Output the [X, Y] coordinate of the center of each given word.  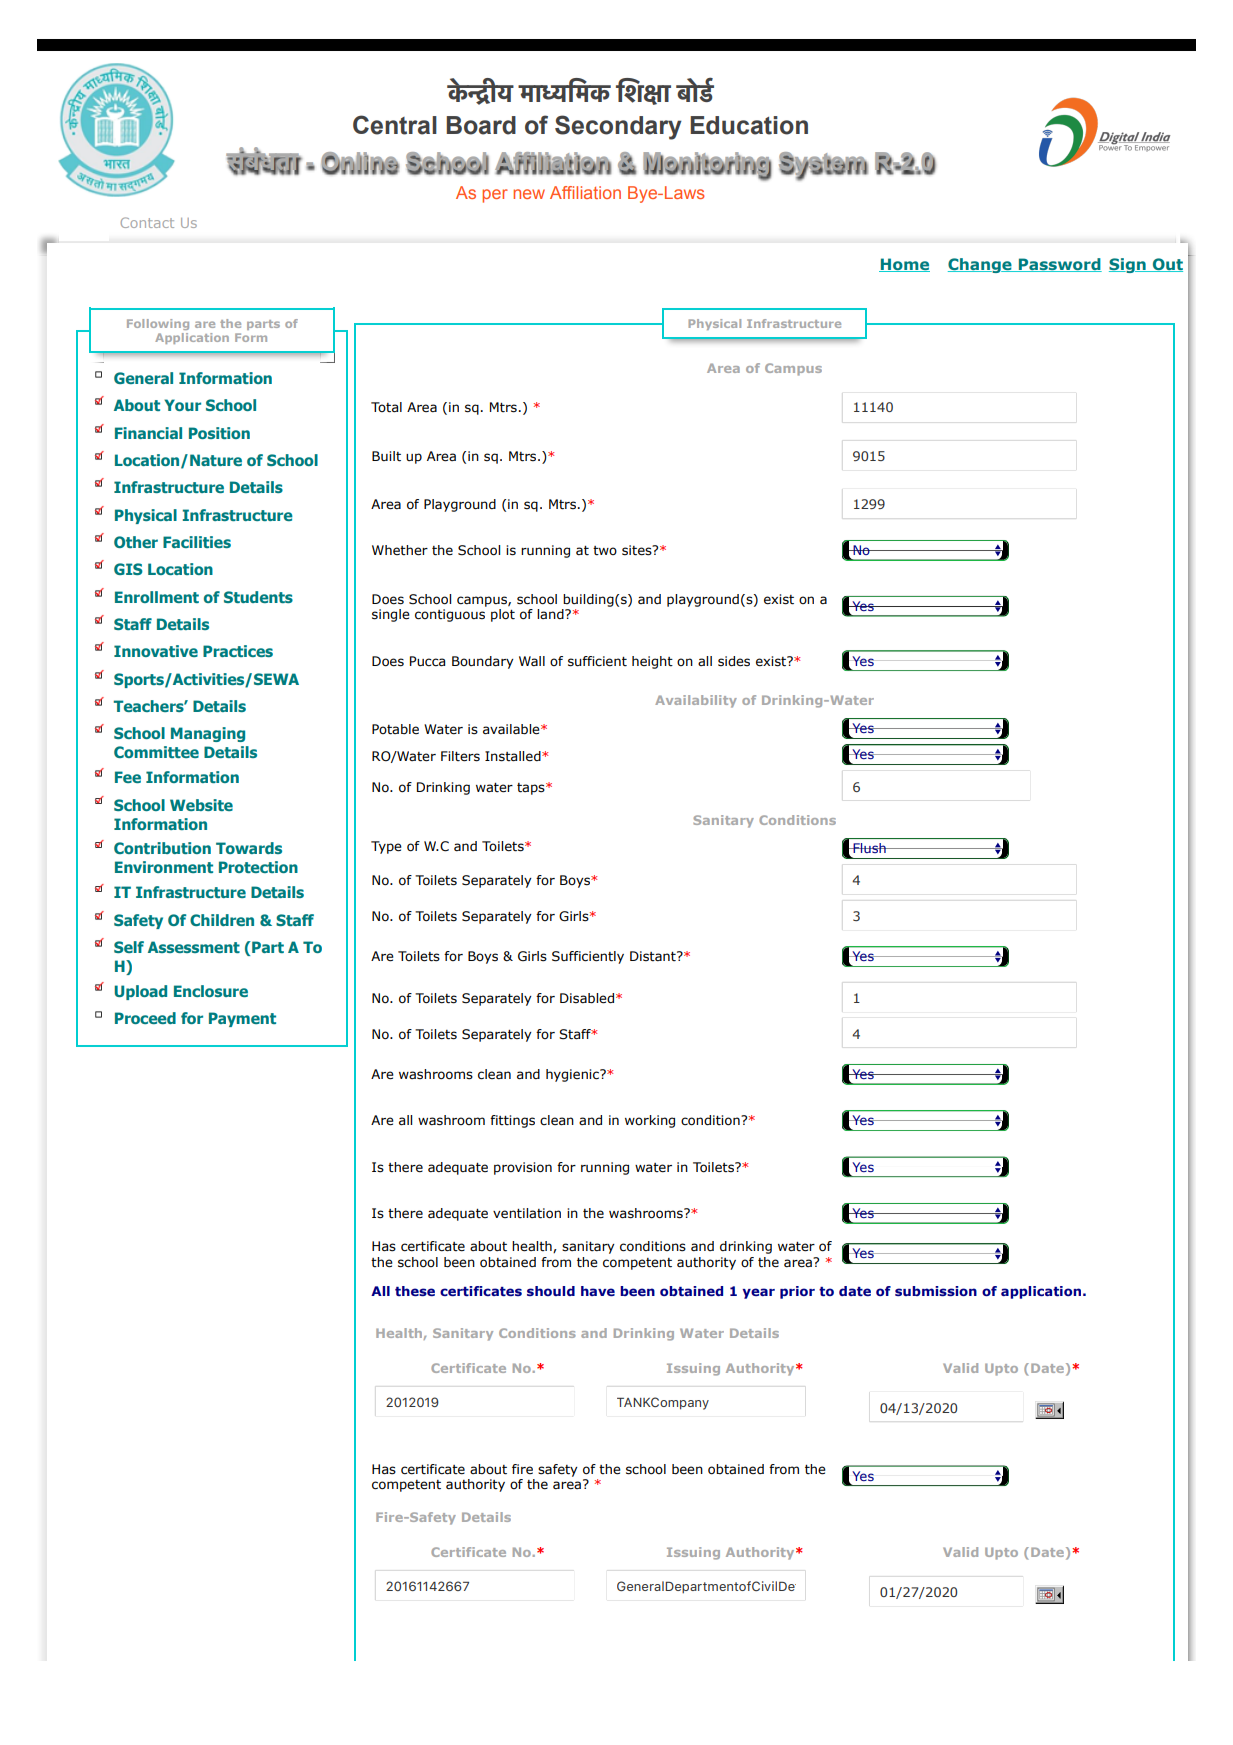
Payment [242, 1019]
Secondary [618, 127]
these [415, 1291]
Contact [147, 222]
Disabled [588, 998]
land [551, 614]
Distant [654, 956]
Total [386, 407]
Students [258, 597]
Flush [869, 848]
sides [734, 661]
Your [182, 405]
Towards [249, 848]
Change [981, 265]
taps [532, 789]
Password [1059, 265]
